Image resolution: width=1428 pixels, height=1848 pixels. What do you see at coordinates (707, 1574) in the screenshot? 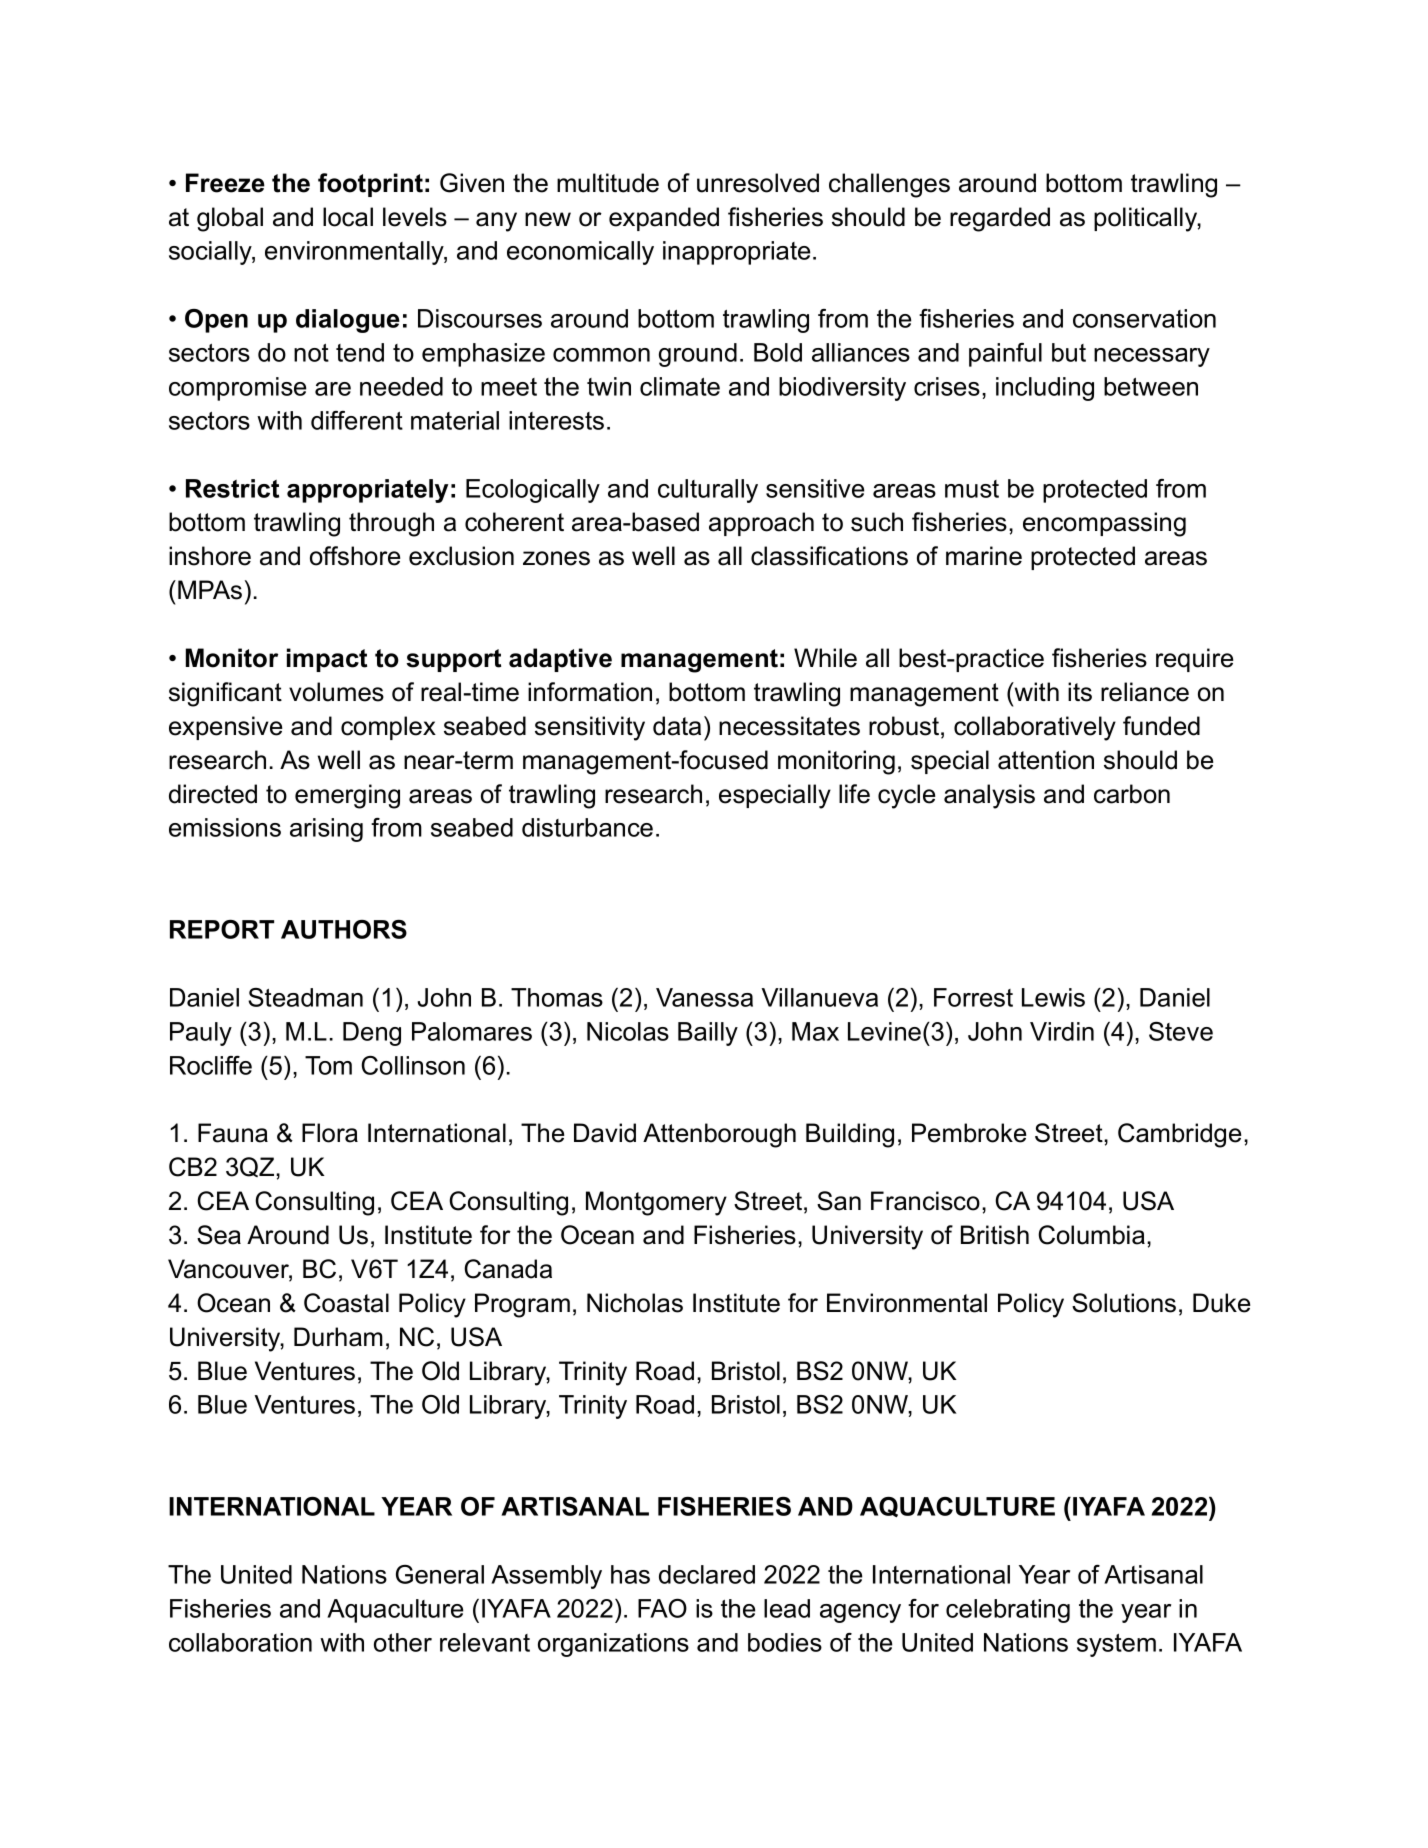
I see `declared` at bounding box center [707, 1574].
